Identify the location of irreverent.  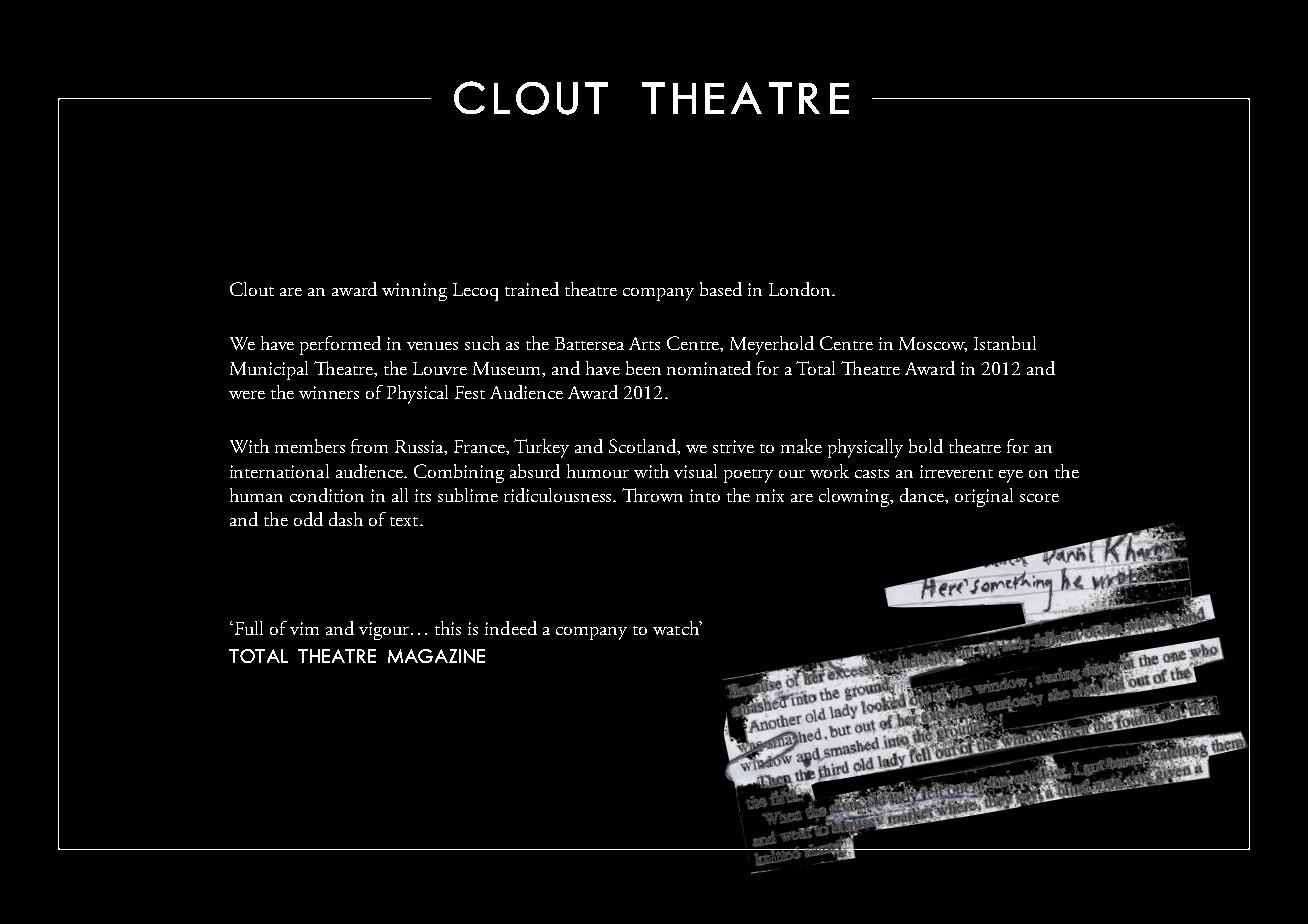
(956, 471).
